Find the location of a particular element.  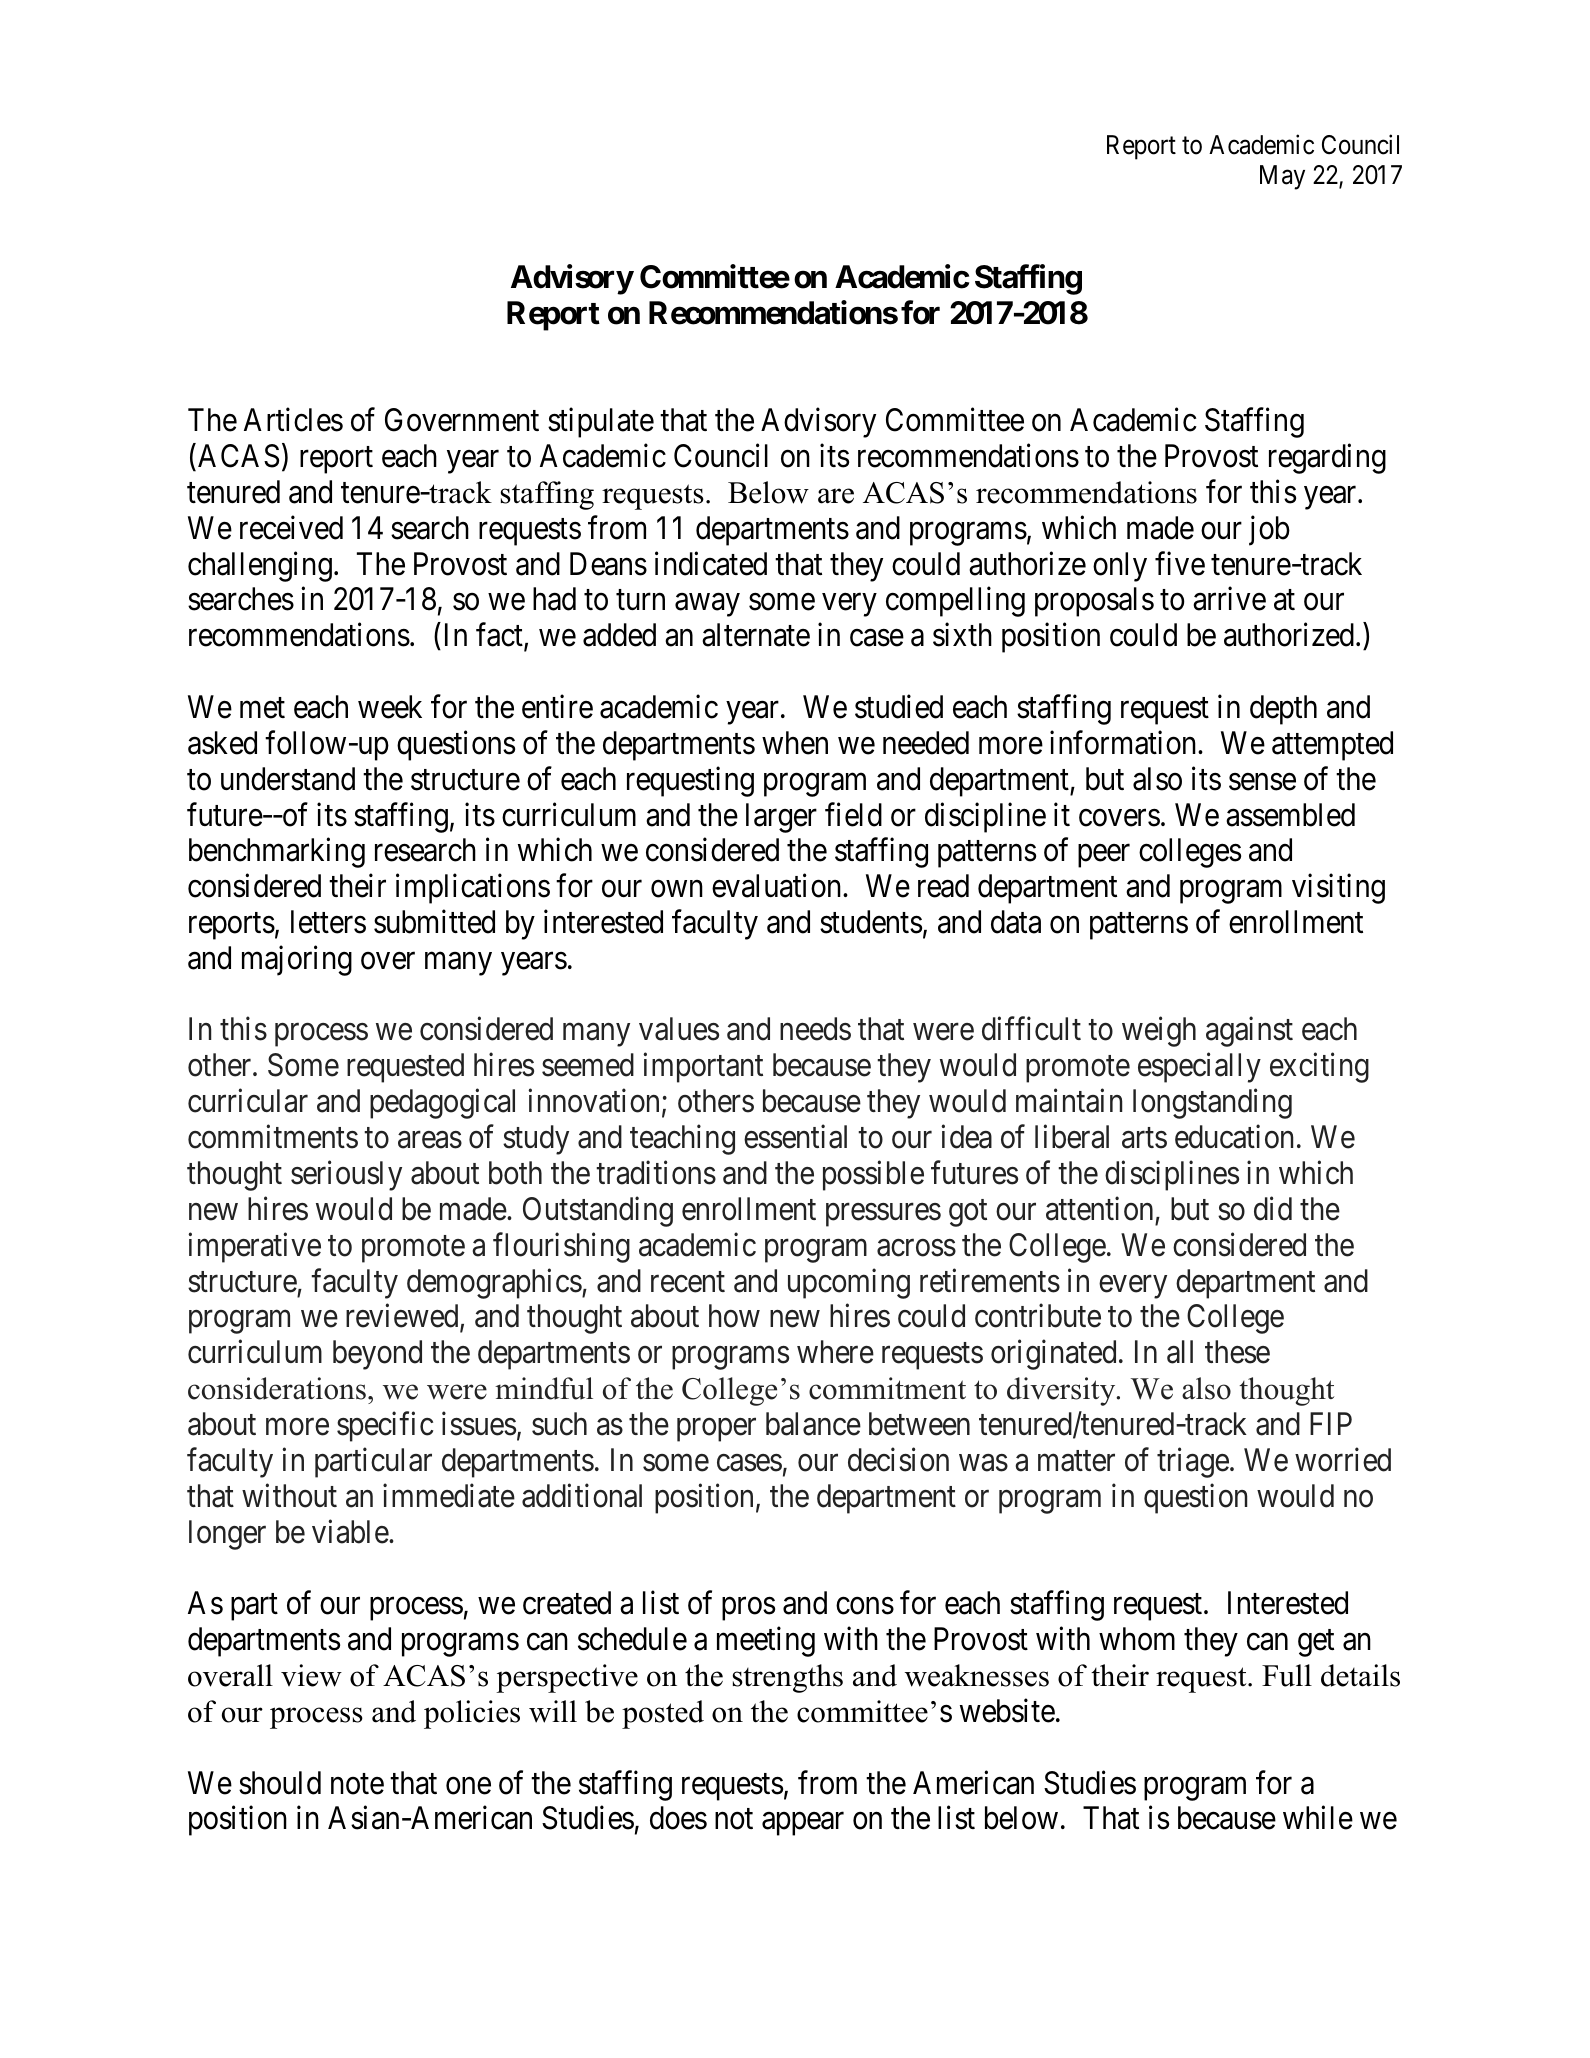

important is located at coordinates (703, 1068).
